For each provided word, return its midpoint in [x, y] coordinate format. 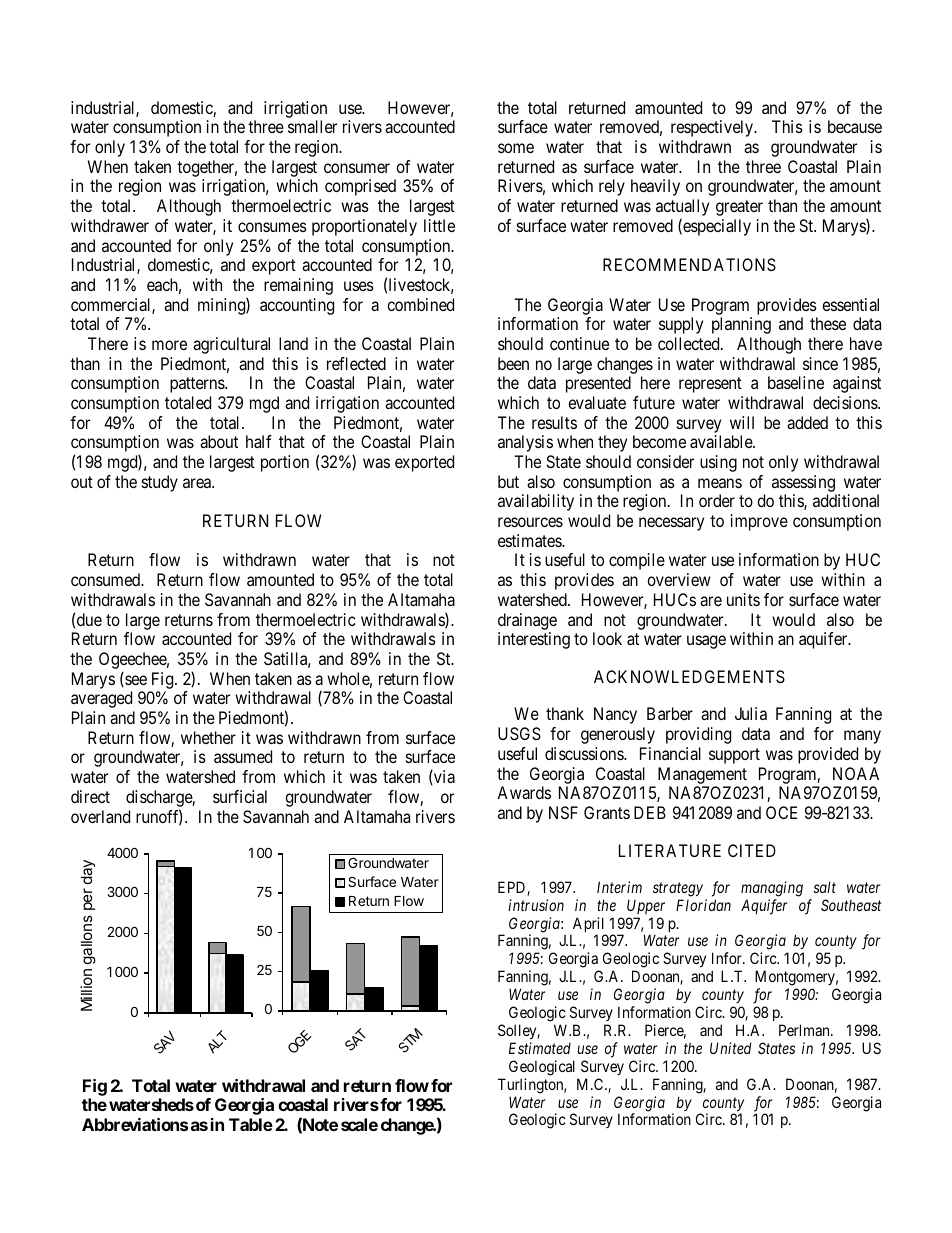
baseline [796, 382]
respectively [713, 128]
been [513, 363]
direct [90, 796]
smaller [312, 126]
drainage [527, 621]
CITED [752, 850]
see [135, 681]
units [743, 599]
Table [251, 1124]
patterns [198, 385]
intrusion [536, 905]
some [516, 148]
